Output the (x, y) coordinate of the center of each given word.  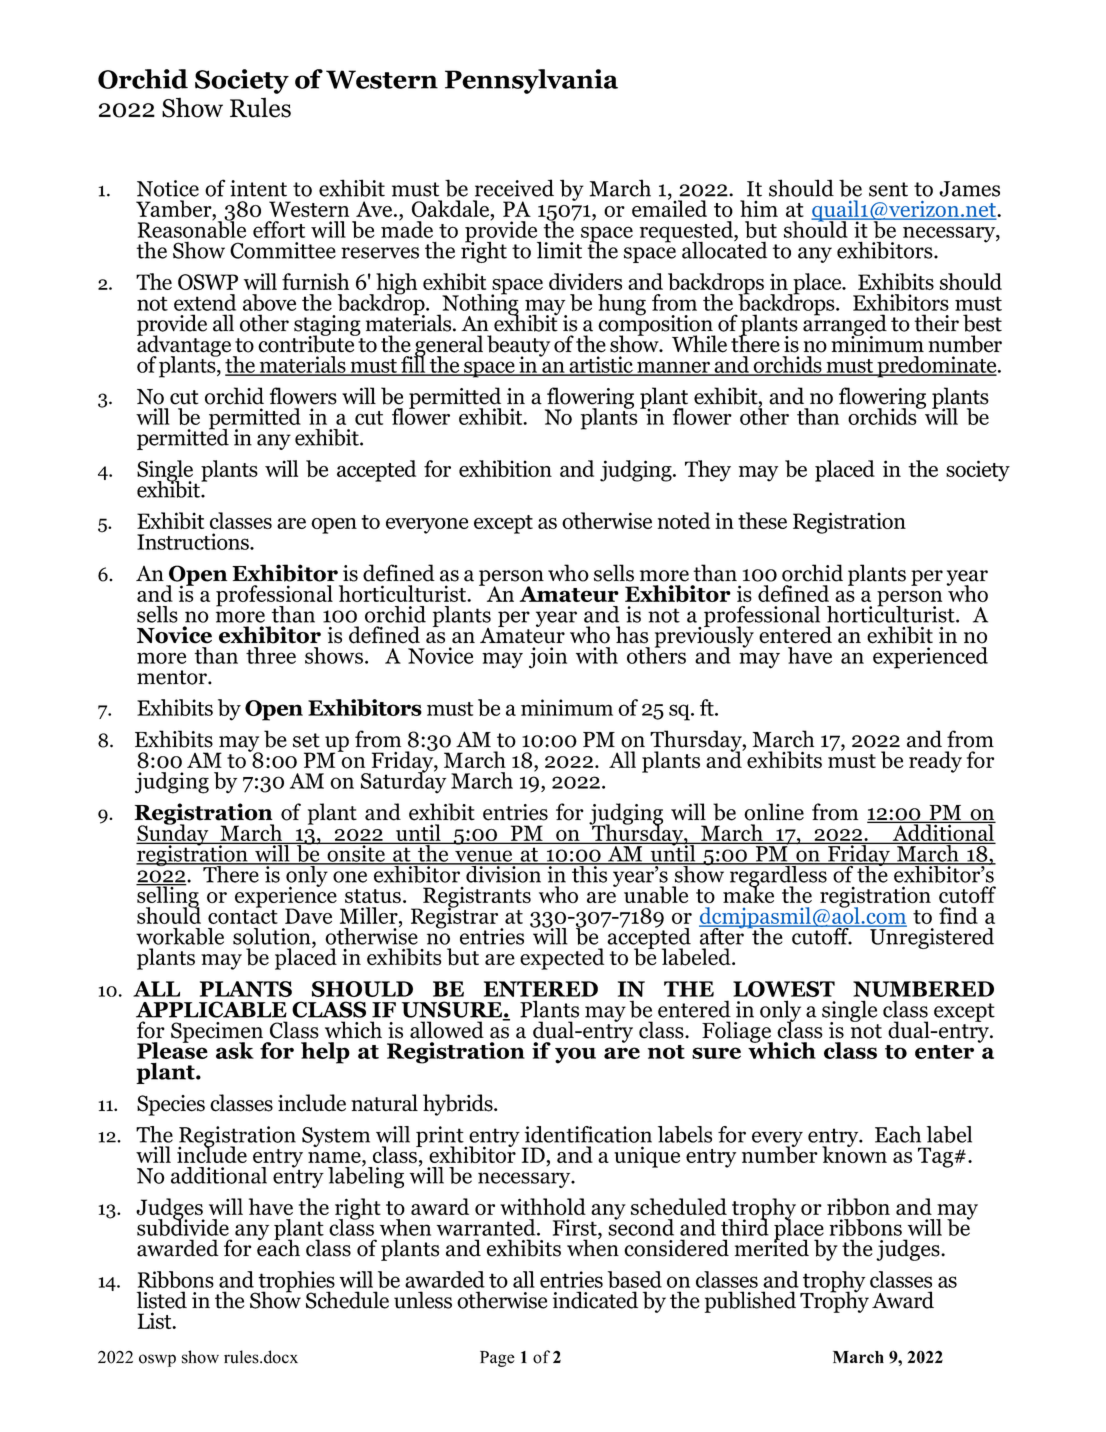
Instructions (194, 541)
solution (273, 936)
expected (562, 959)
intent (258, 188)
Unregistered (931, 937)
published (750, 1302)
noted (684, 520)
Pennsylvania (531, 81)
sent (888, 189)
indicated (595, 1300)
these (762, 520)
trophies (295, 1283)
